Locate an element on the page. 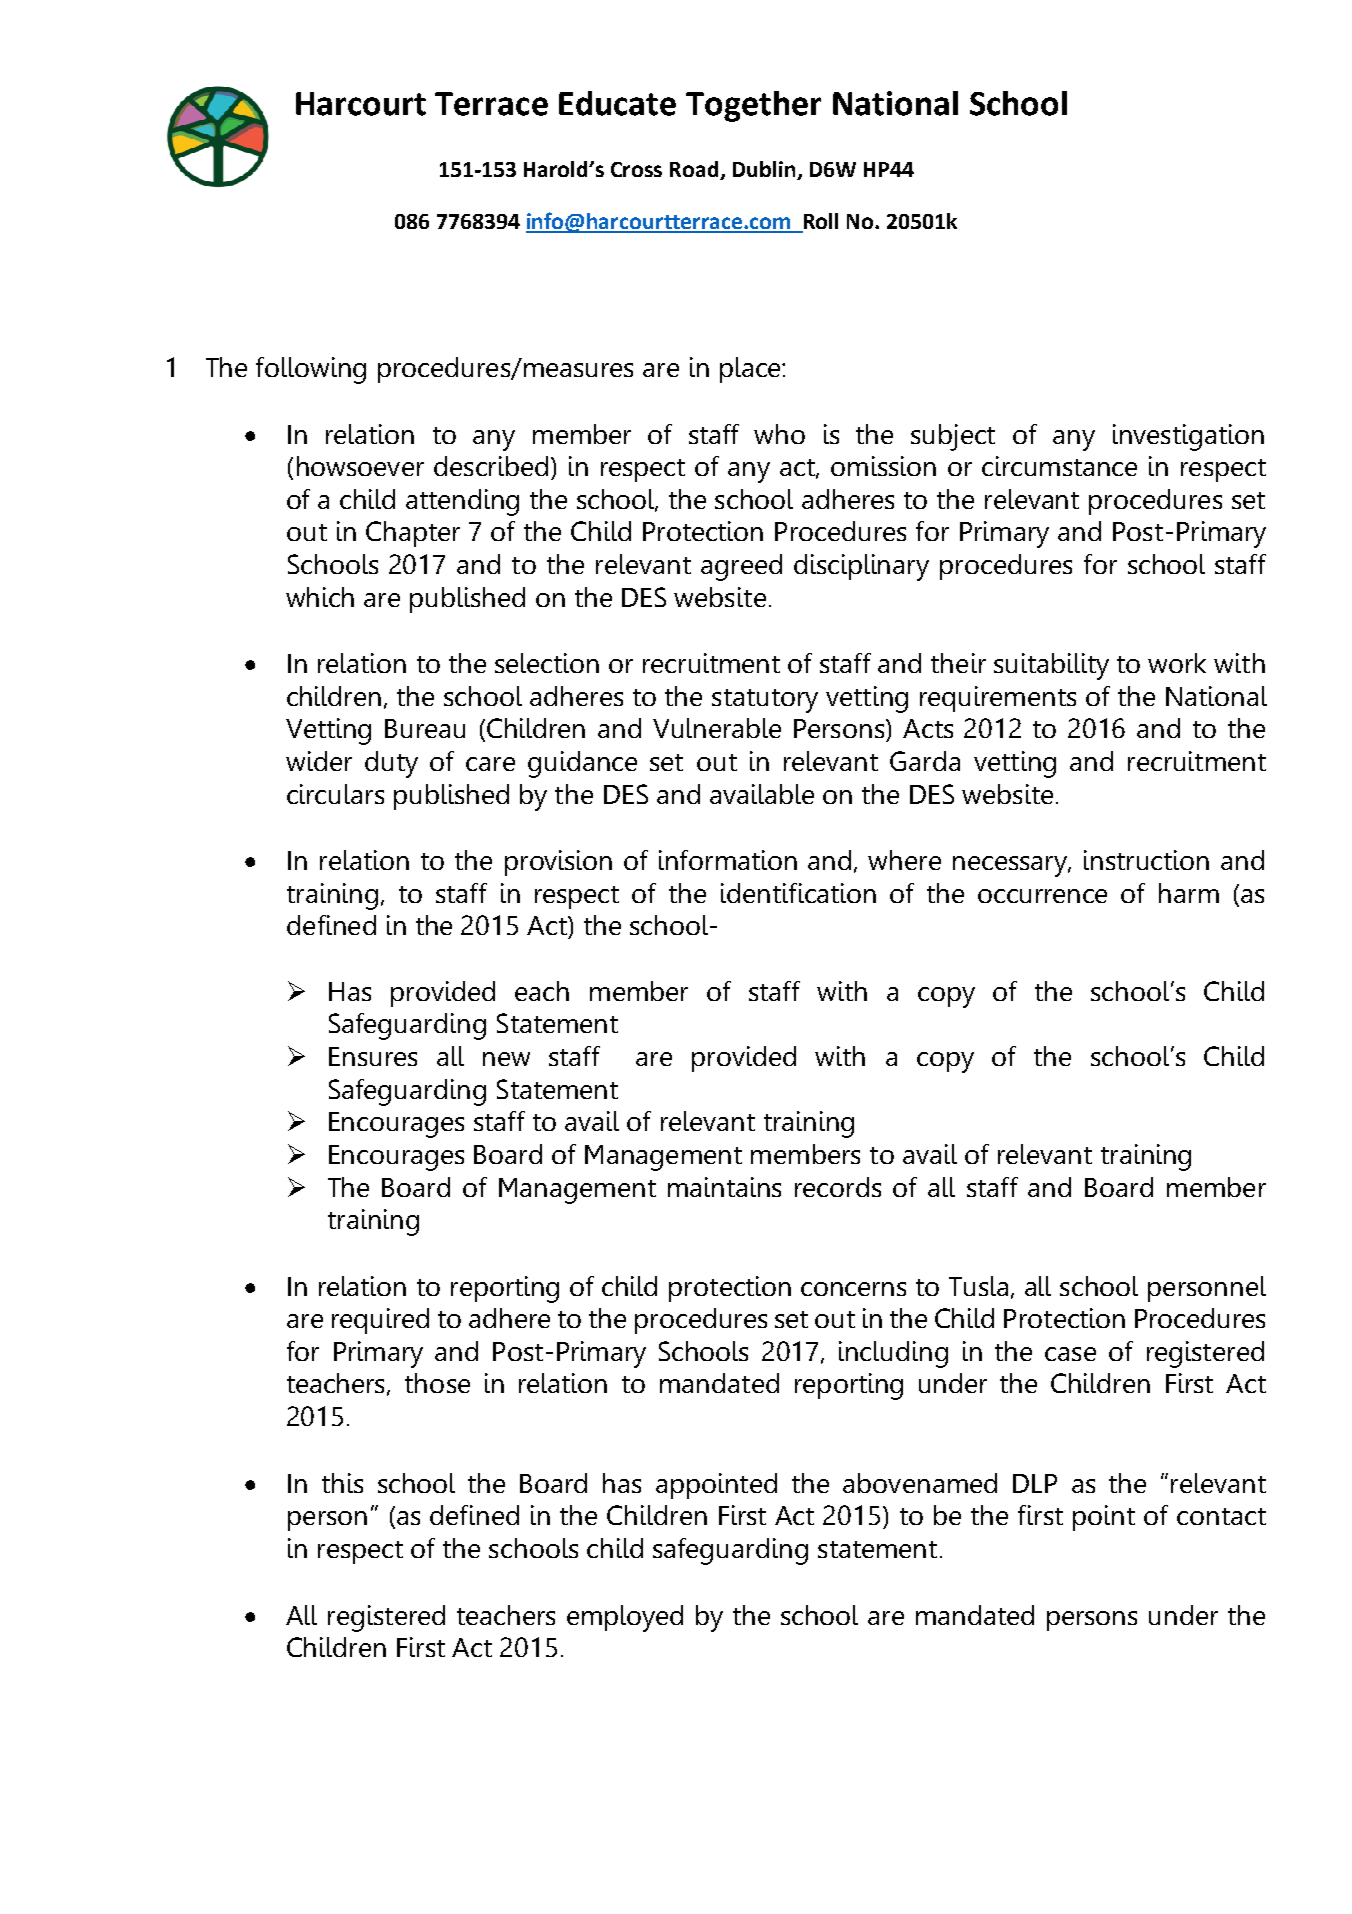 This image has width=1352, height=1914. identification is located at coordinates (798, 893).
